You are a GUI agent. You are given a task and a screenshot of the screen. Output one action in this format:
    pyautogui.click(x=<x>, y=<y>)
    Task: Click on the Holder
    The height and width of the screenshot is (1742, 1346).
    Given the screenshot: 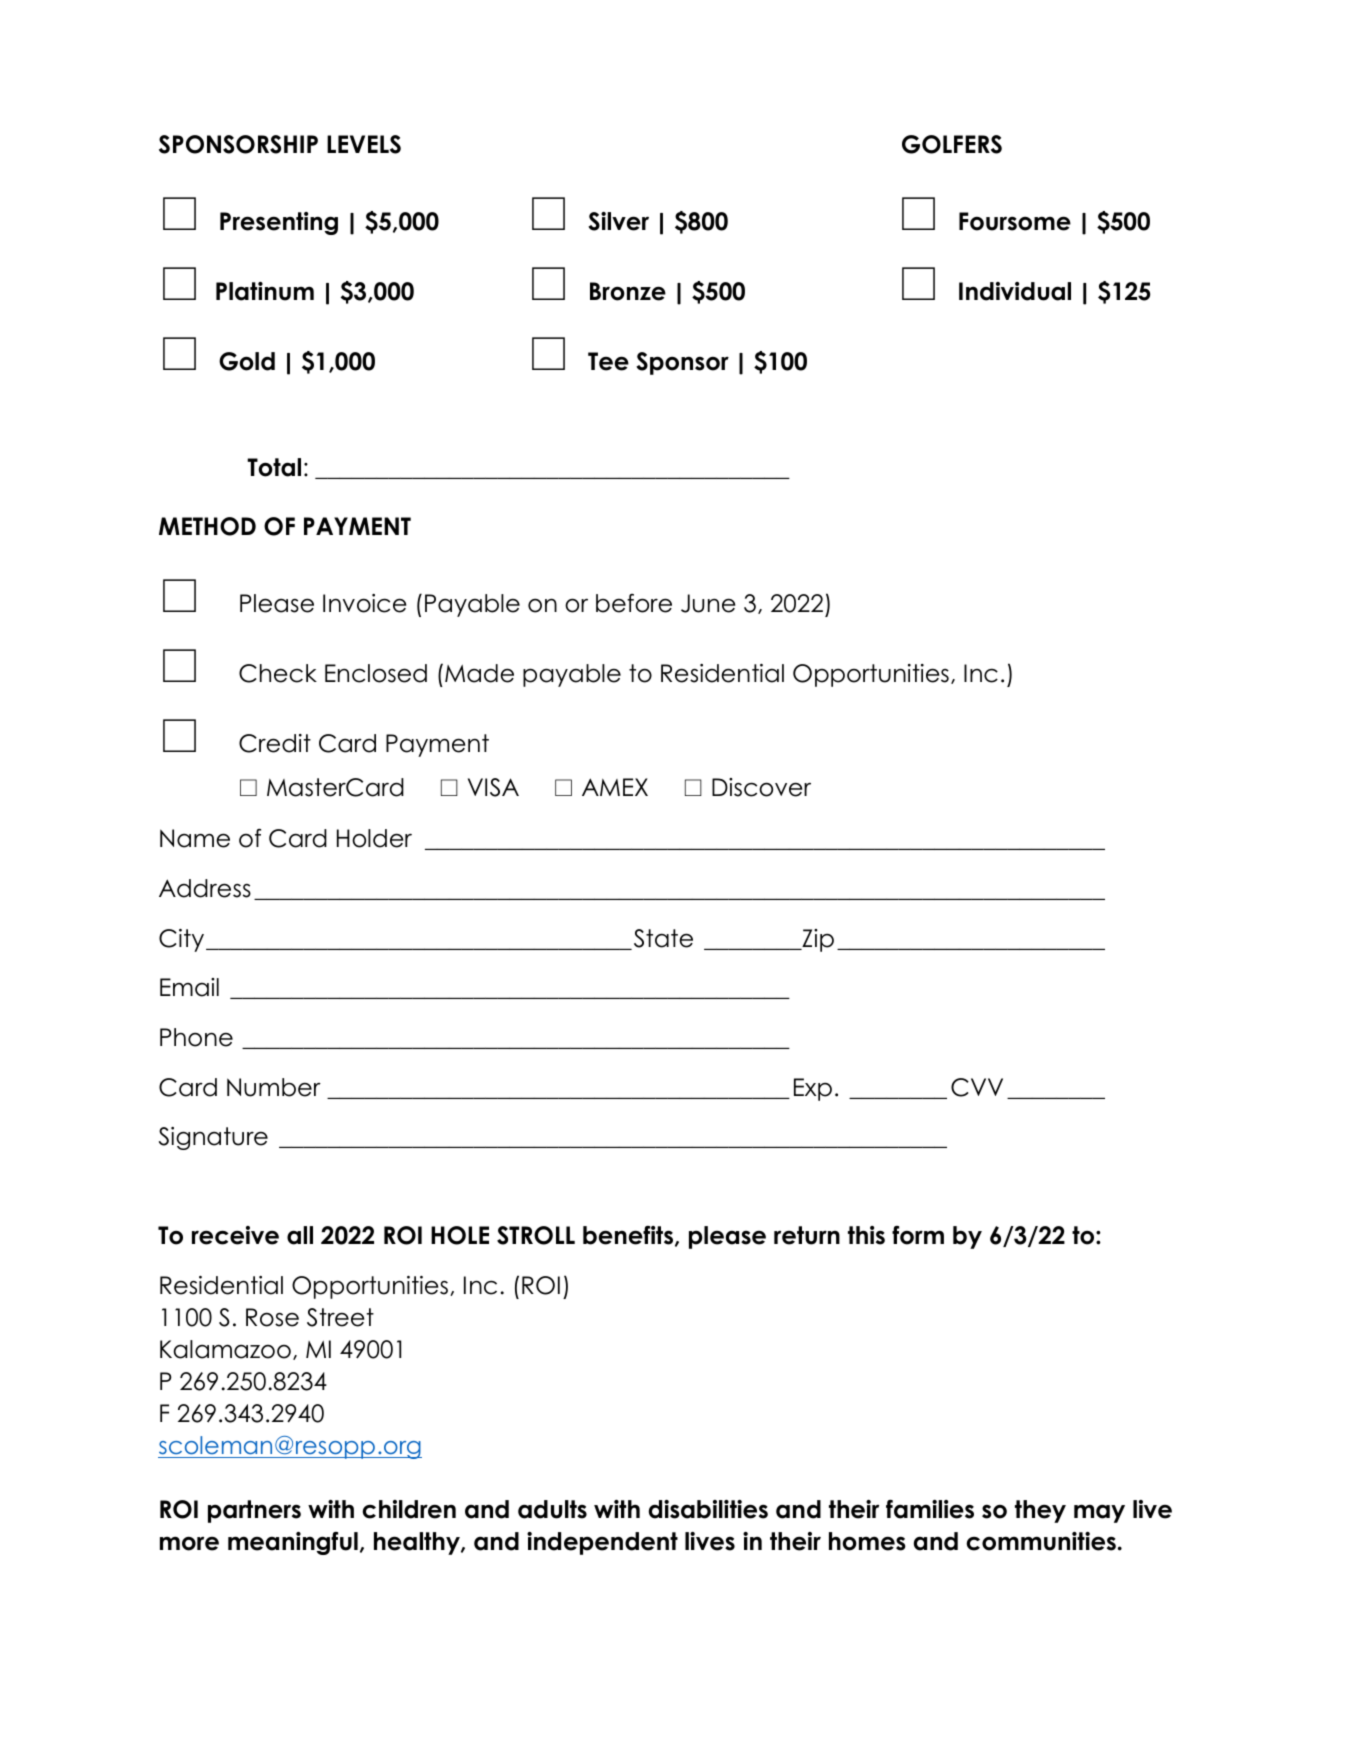 What is the action you would take?
    pyautogui.click(x=374, y=838)
